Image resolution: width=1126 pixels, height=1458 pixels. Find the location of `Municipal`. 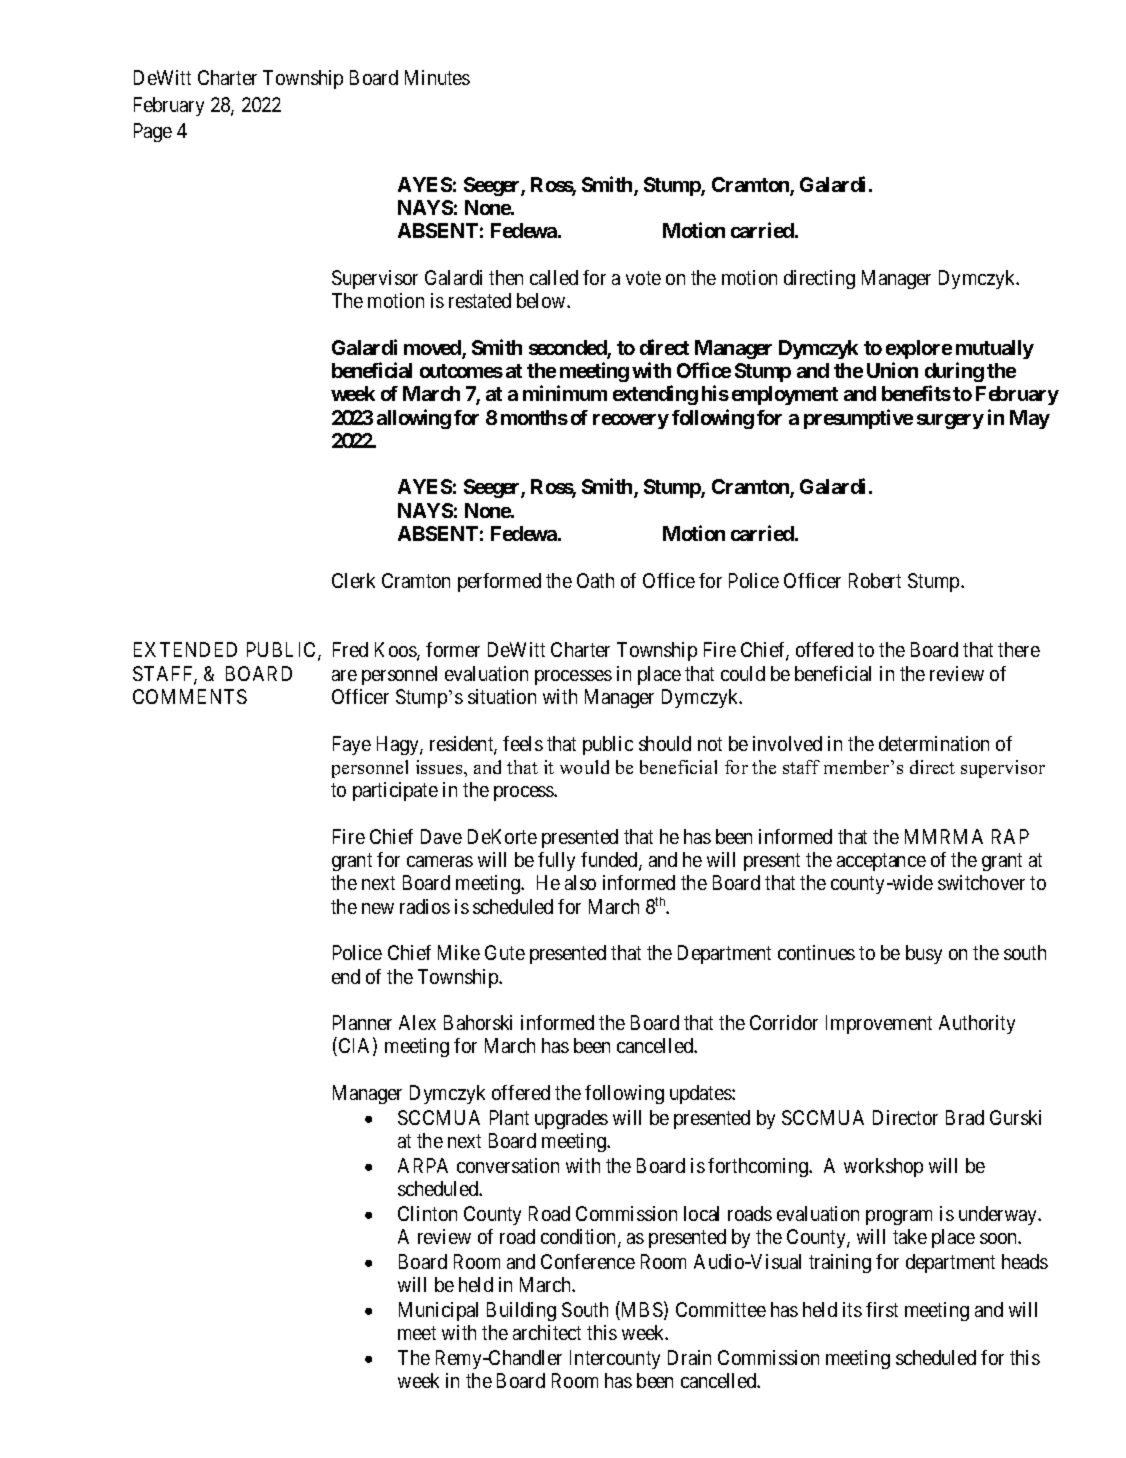

Municipal is located at coordinates (438, 1311).
